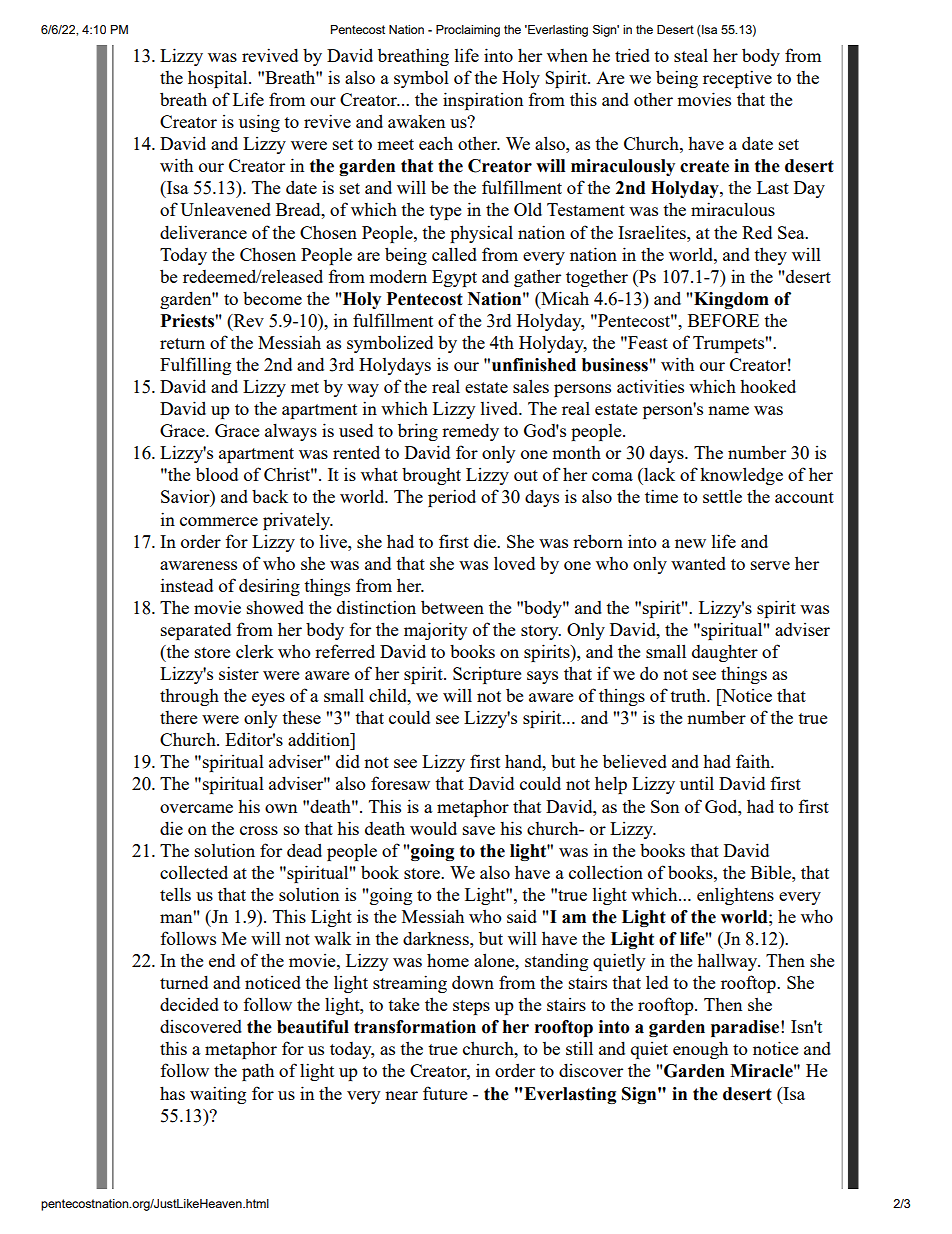 This screenshot has height=1234, width=952. What do you see at coordinates (737, 79) in the screenshot?
I see `receptive` at bounding box center [737, 79].
